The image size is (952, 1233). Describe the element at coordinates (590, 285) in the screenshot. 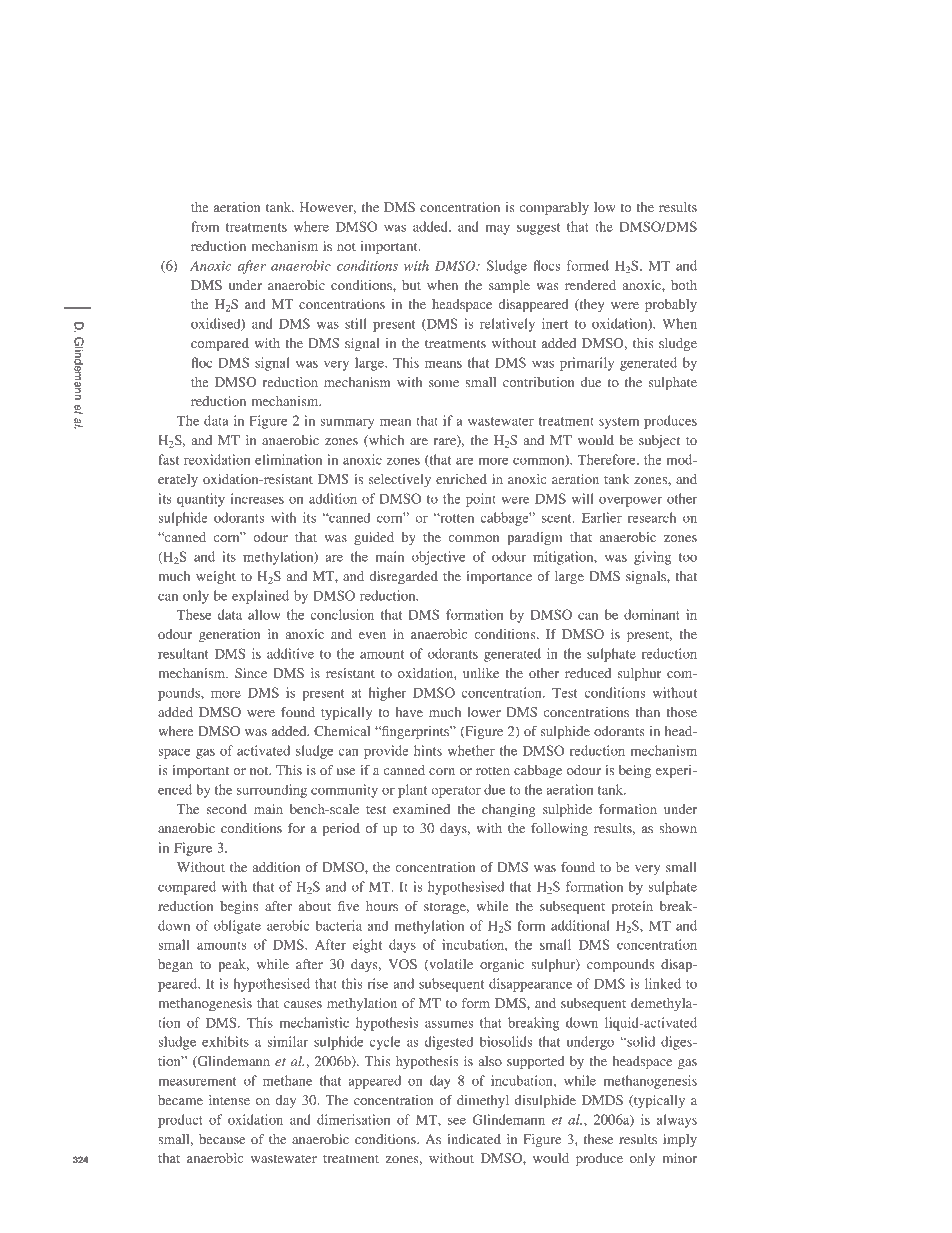

I see `rendered` at that location.
